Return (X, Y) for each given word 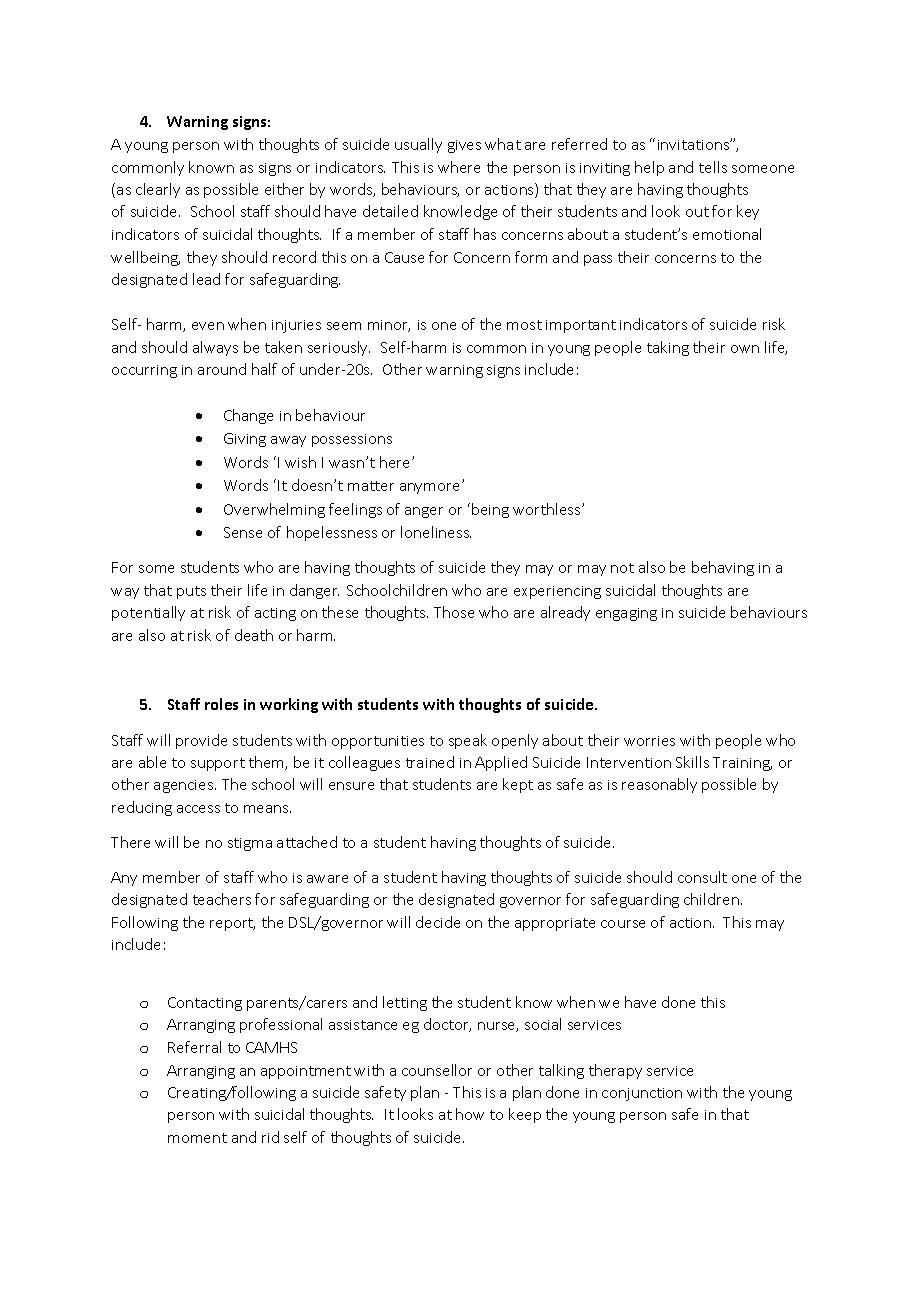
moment (197, 1138)
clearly (158, 190)
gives (464, 146)
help (649, 168)
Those (454, 612)
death (254, 635)
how (470, 1114)
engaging (626, 614)
